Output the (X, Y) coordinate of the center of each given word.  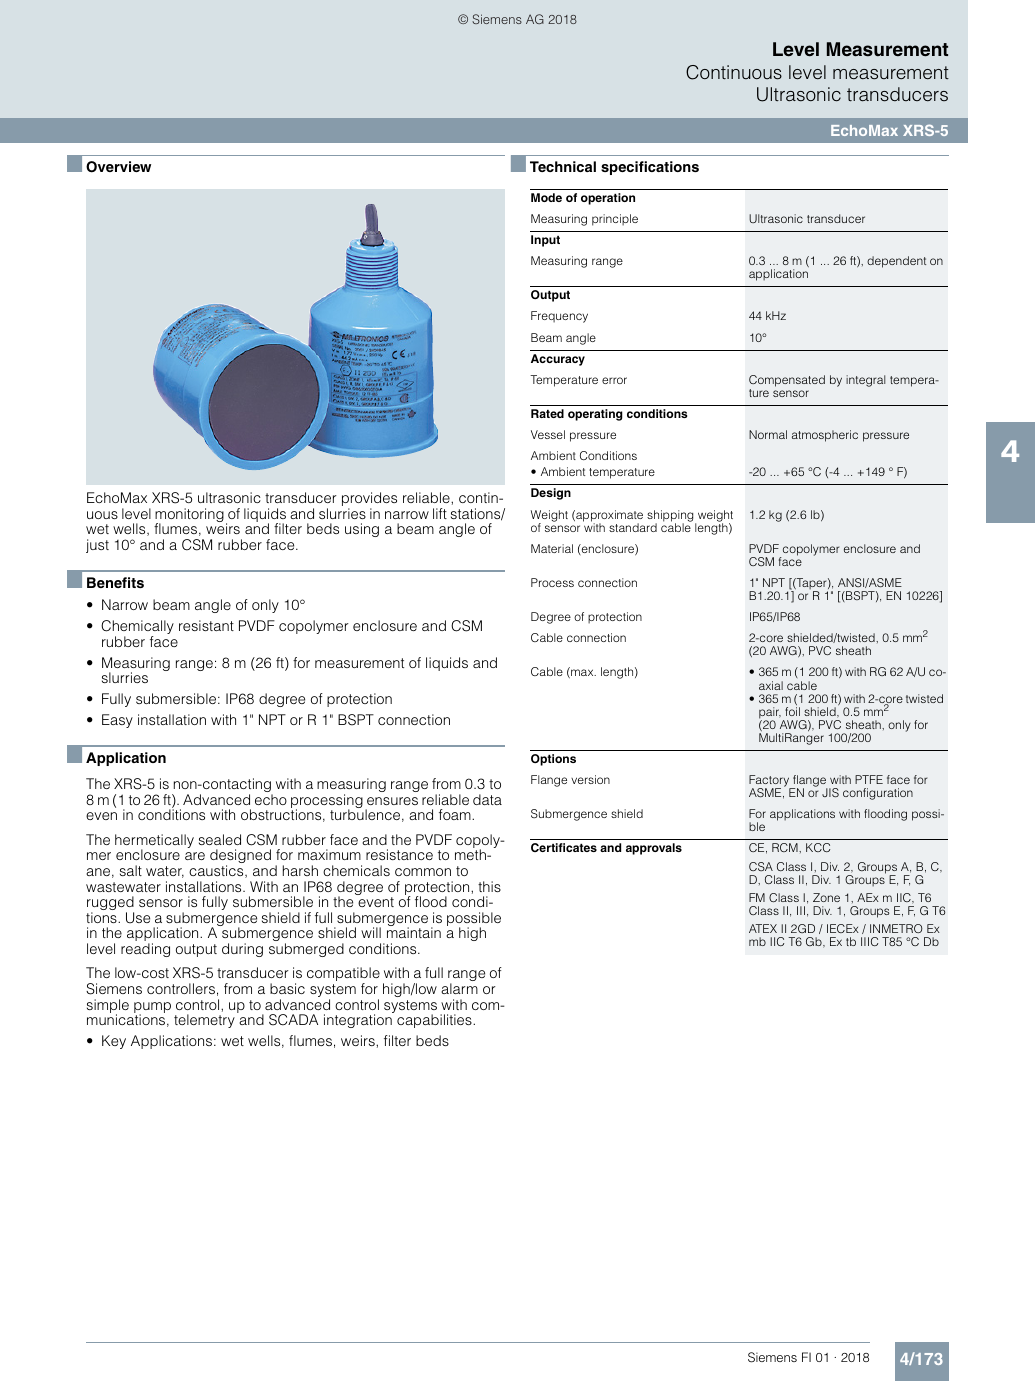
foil (792, 711)
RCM (786, 847)
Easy (117, 721)
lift (440, 513)
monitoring (189, 516)
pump (152, 1009)
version (590, 779)
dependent (896, 262)
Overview (118, 167)
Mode (546, 197)
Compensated (787, 381)
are (195, 856)
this (489, 886)
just (97, 546)
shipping (671, 517)
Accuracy (558, 360)
